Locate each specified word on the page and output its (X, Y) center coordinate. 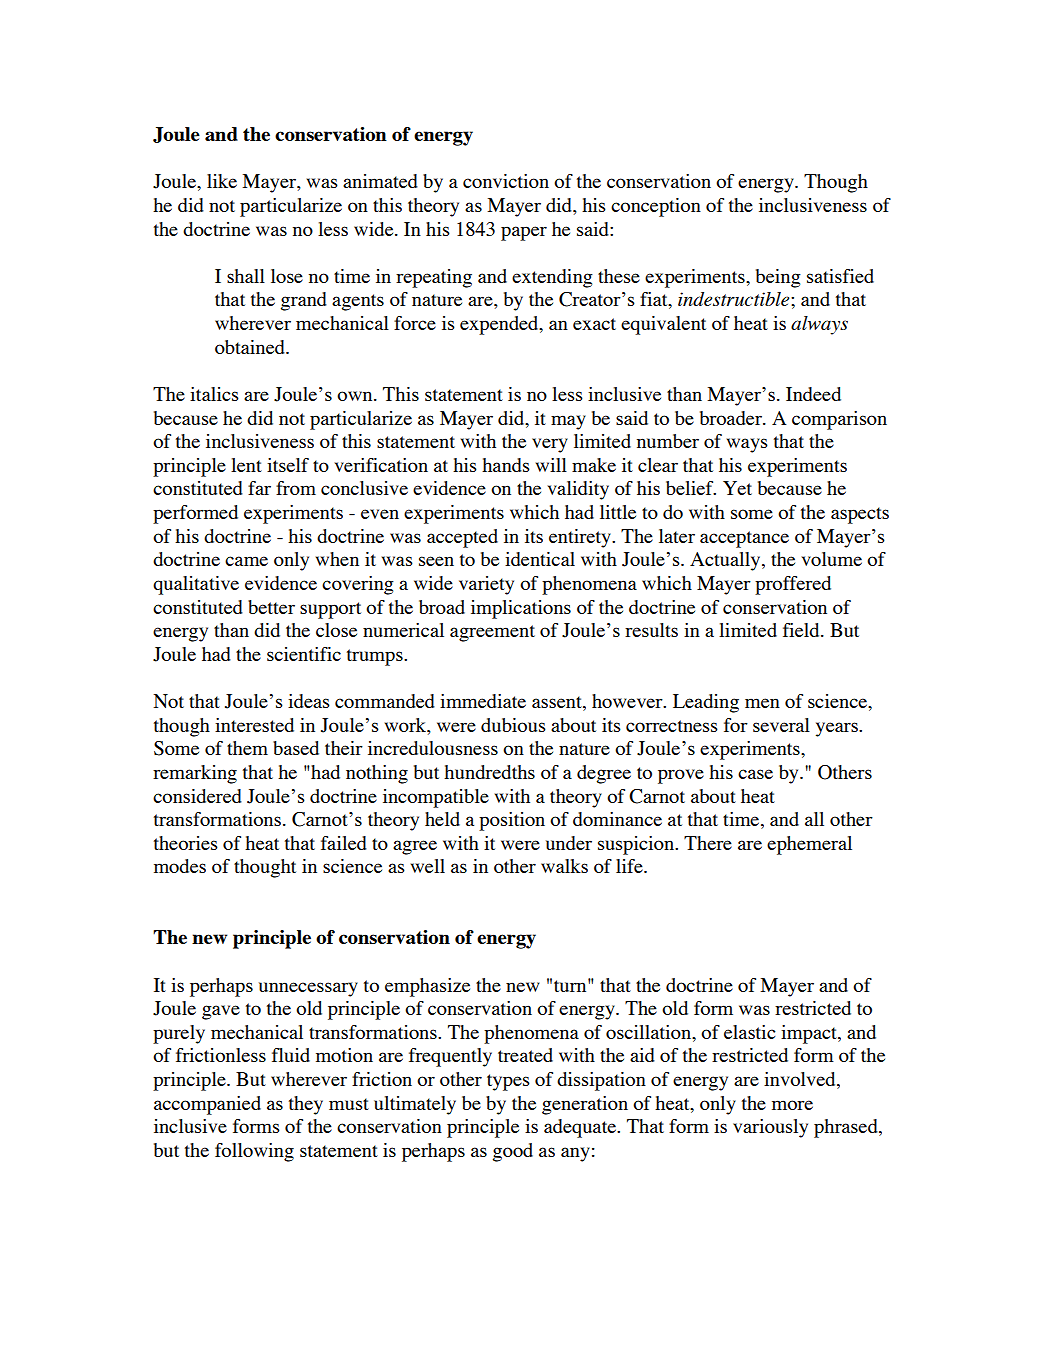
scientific (304, 654)
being (778, 278)
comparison (839, 420)
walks (564, 866)
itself (288, 465)
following (254, 1152)
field (802, 630)
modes (180, 866)
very (550, 445)
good (513, 1152)
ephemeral (809, 845)
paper (524, 233)
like (222, 181)
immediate (483, 701)
